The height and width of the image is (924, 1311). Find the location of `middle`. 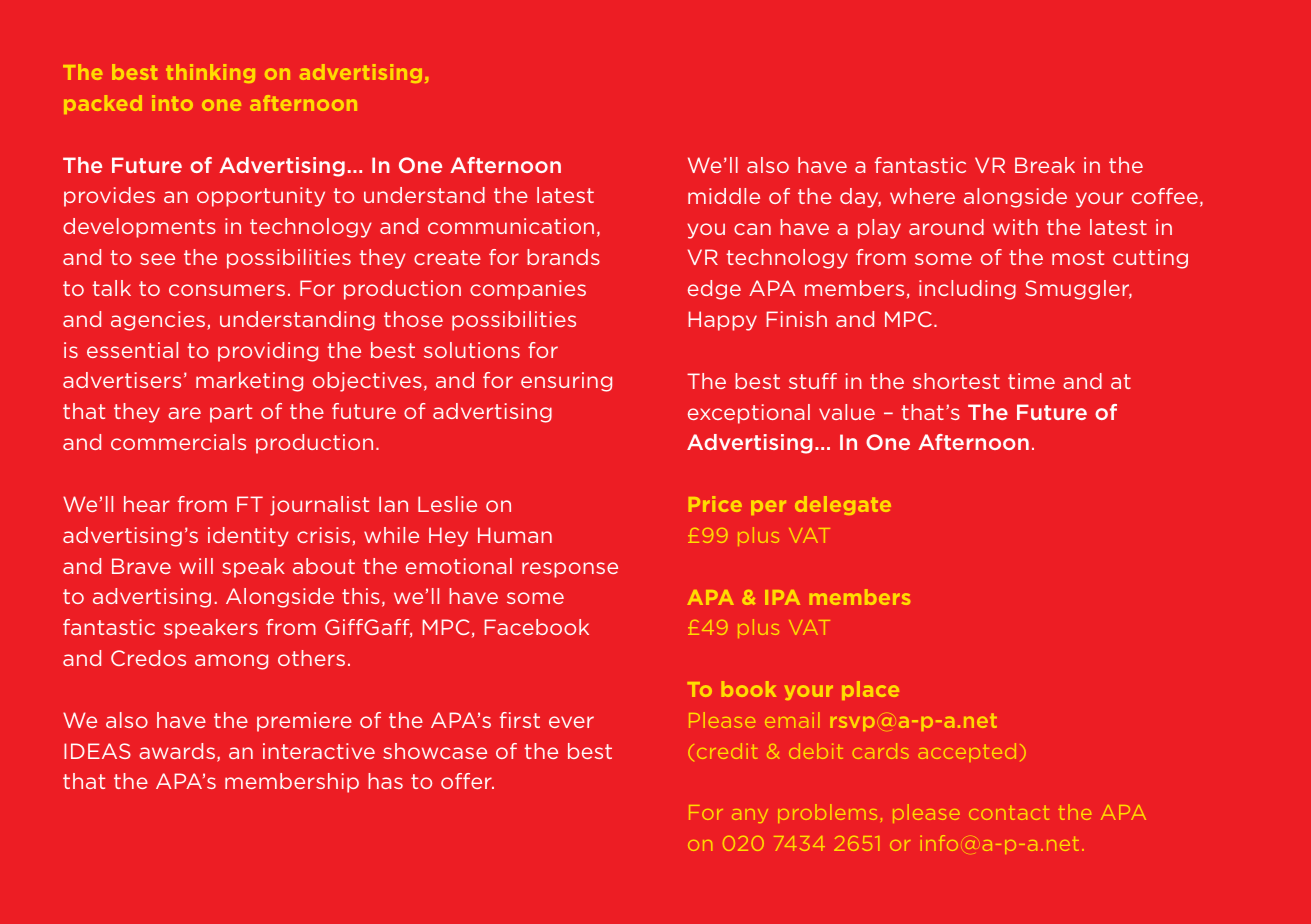

middle is located at coordinates (724, 196).
